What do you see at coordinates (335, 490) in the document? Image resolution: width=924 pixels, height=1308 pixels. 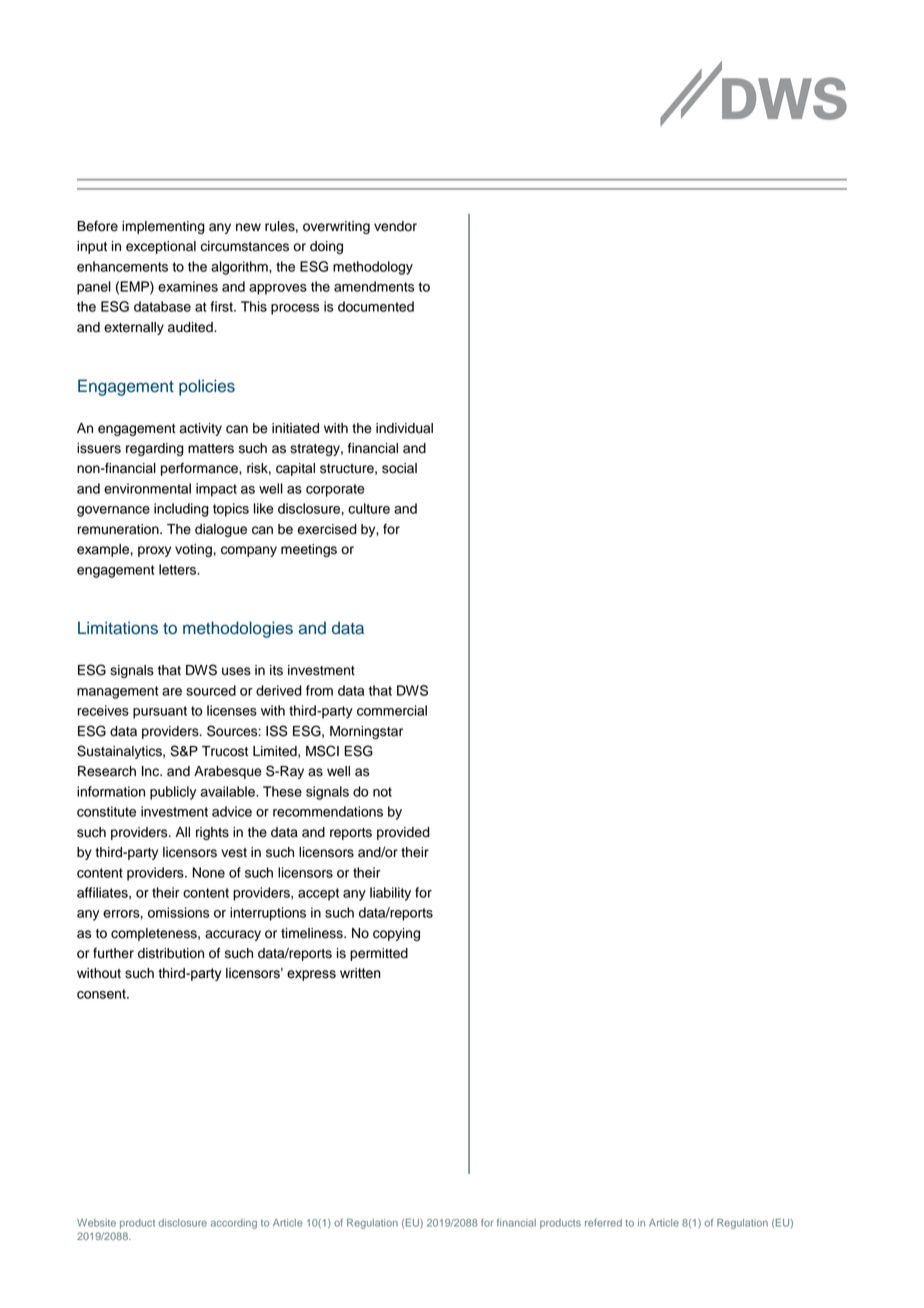 I see `corporate` at bounding box center [335, 490].
